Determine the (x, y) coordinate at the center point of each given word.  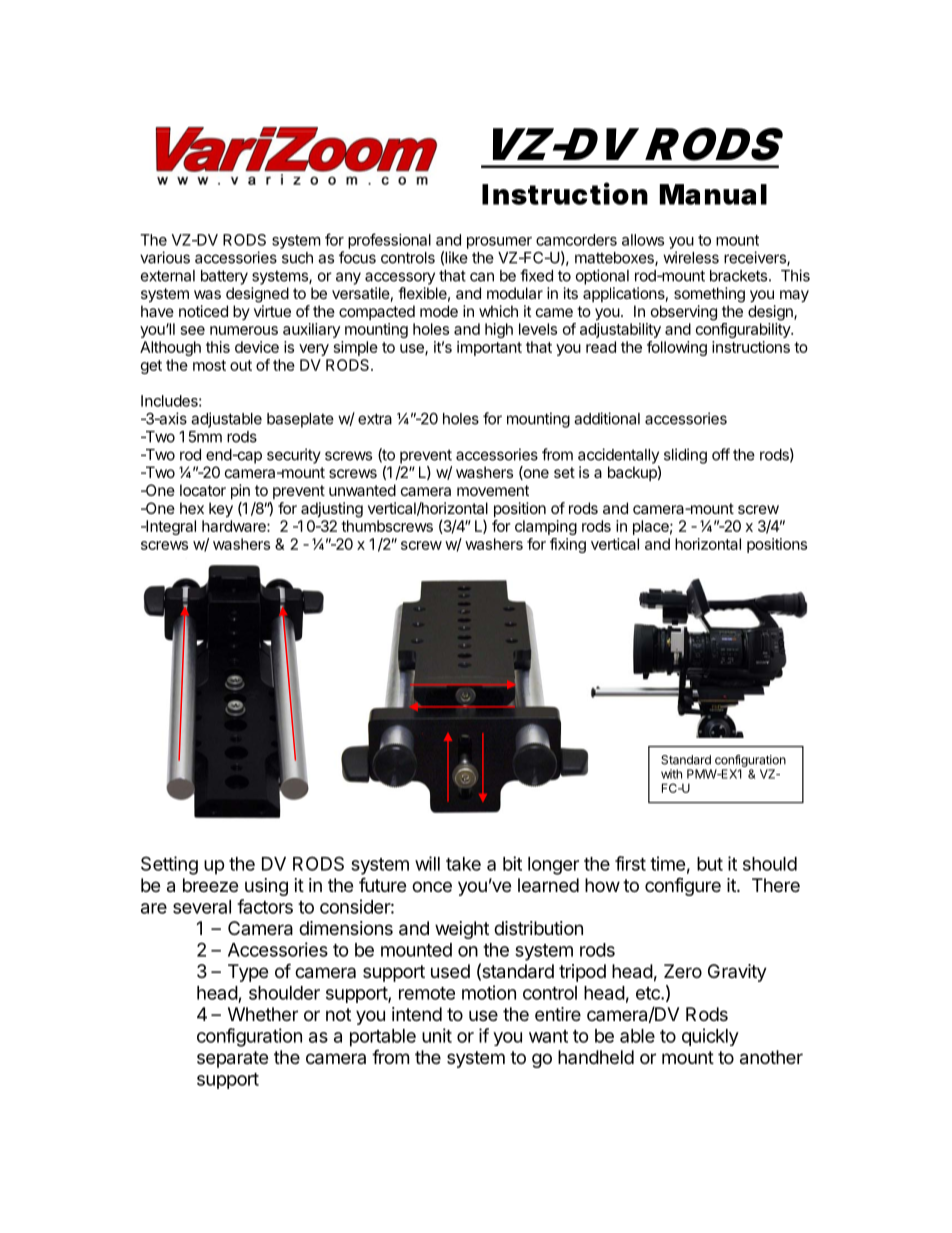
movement (493, 490)
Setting (169, 865)
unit (437, 1035)
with (671, 774)
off (721, 454)
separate (232, 1059)
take (463, 864)
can (482, 277)
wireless (691, 257)
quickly (710, 1037)
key (221, 510)
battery (224, 277)
